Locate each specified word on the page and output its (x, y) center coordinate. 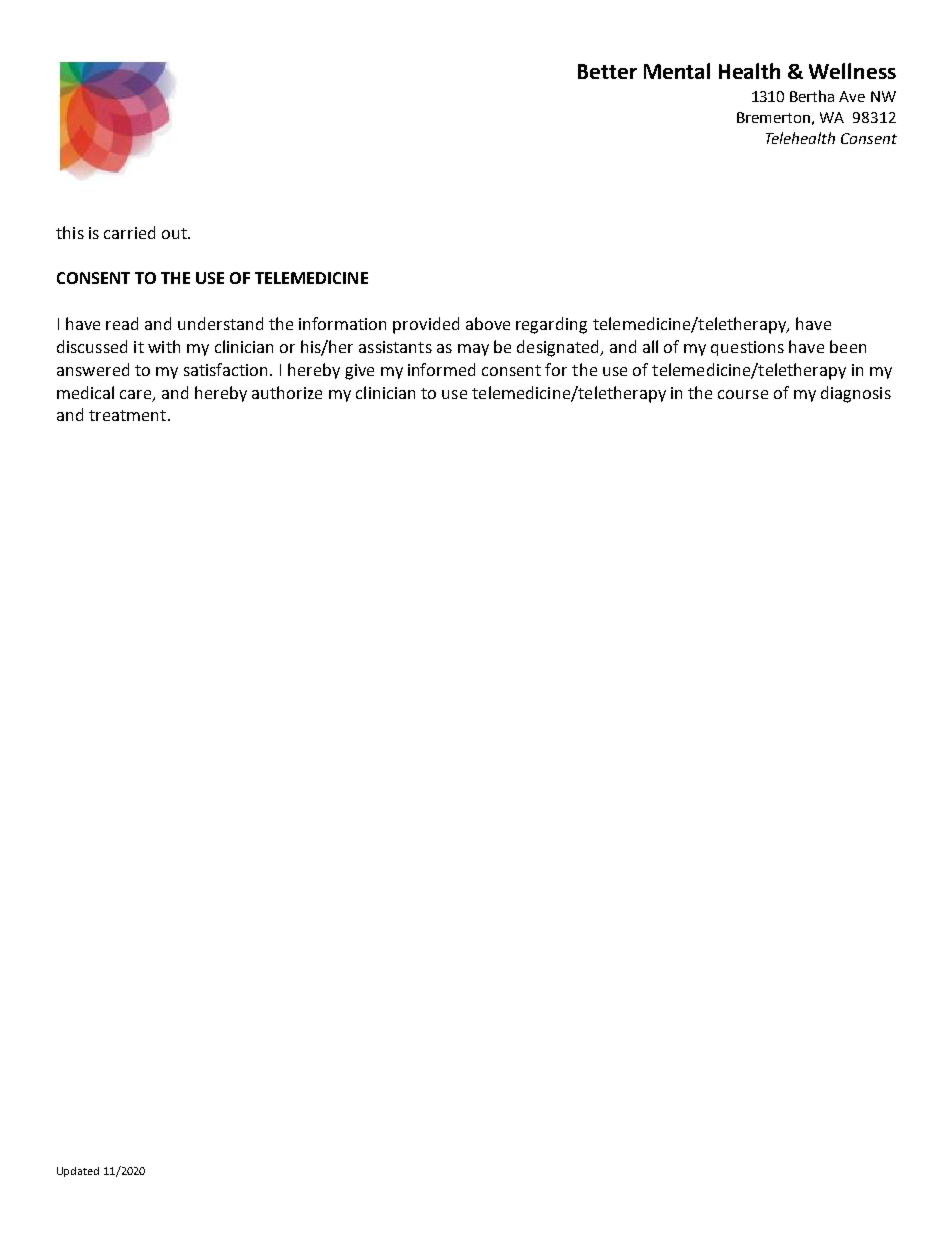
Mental (677, 71)
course (743, 394)
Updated (78, 1172)
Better (607, 71)
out (175, 233)
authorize (287, 392)
